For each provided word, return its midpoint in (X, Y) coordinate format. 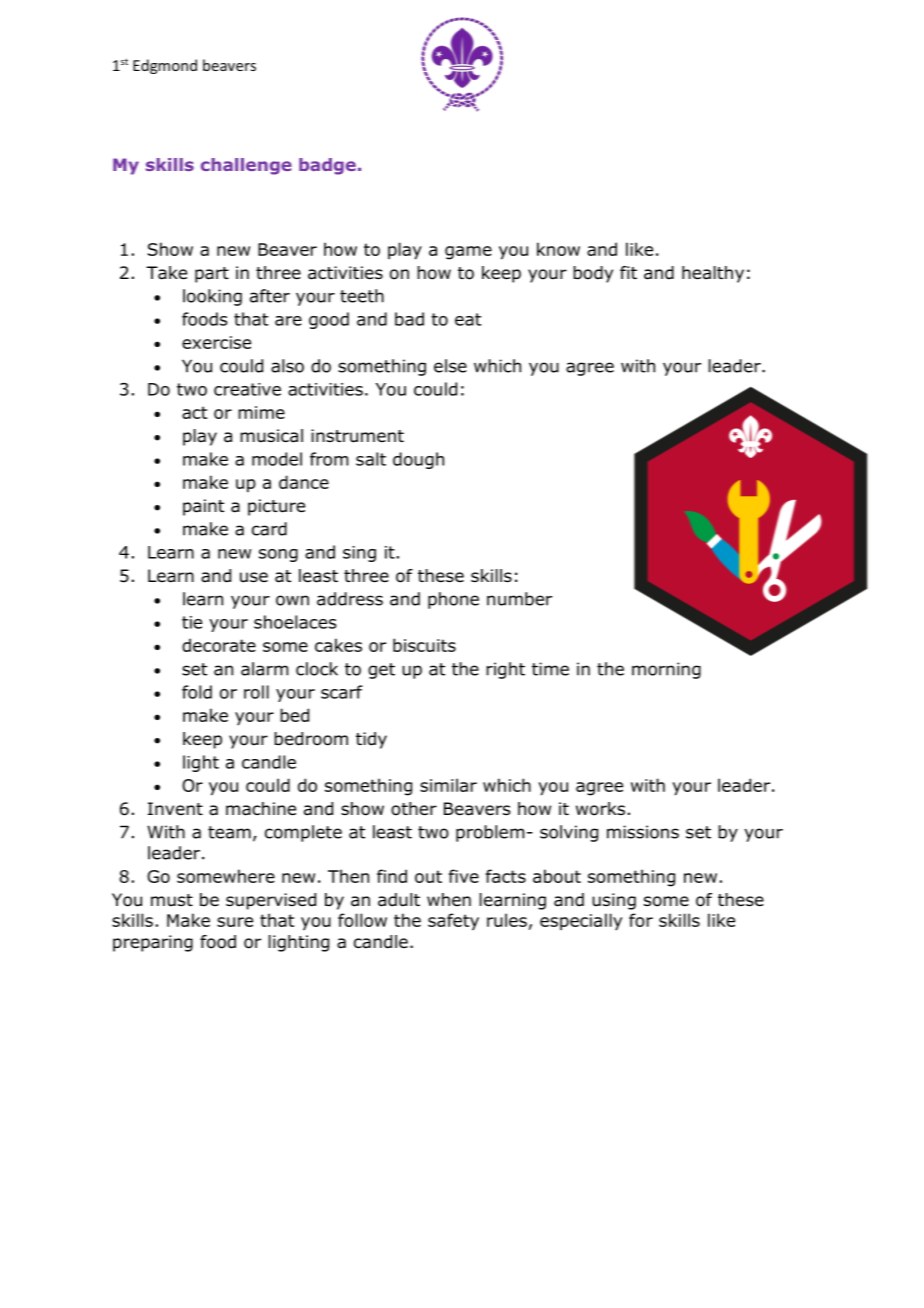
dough (418, 460)
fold (197, 692)
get (381, 671)
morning (666, 670)
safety (453, 922)
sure (235, 922)
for (641, 920)
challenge (246, 166)
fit (628, 272)
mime (261, 412)
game (468, 253)
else (450, 366)
